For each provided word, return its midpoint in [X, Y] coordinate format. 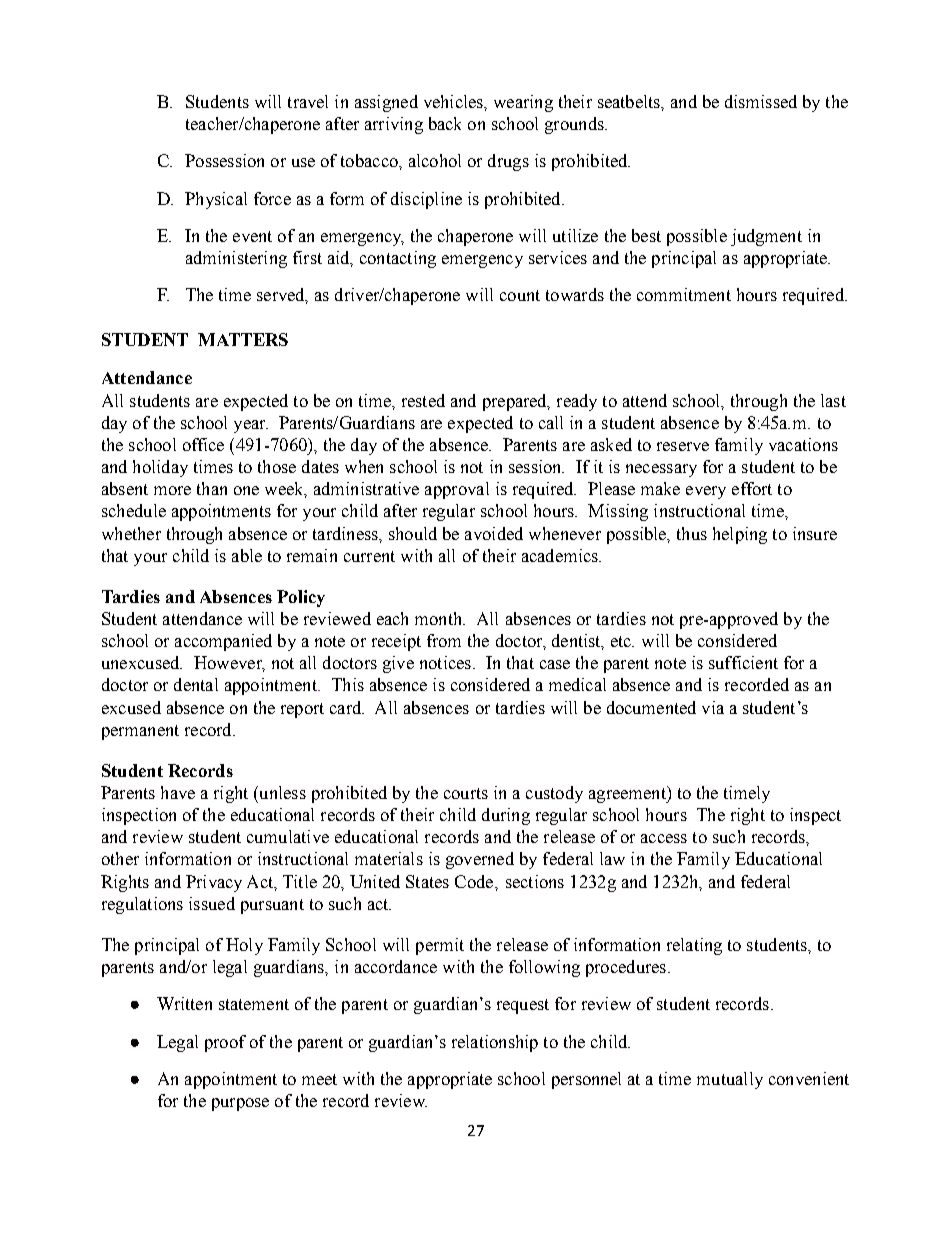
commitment [684, 294]
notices [445, 662]
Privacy [214, 883]
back [445, 123]
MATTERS [243, 339]
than [212, 488]
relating [694, 946]
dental [196, 684]
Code [475, 881]
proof [225, 1043]
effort [752, 488]
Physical [216, 200]
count [520, 295]
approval [457, 490]
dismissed [761, 101]
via [713, 707]
